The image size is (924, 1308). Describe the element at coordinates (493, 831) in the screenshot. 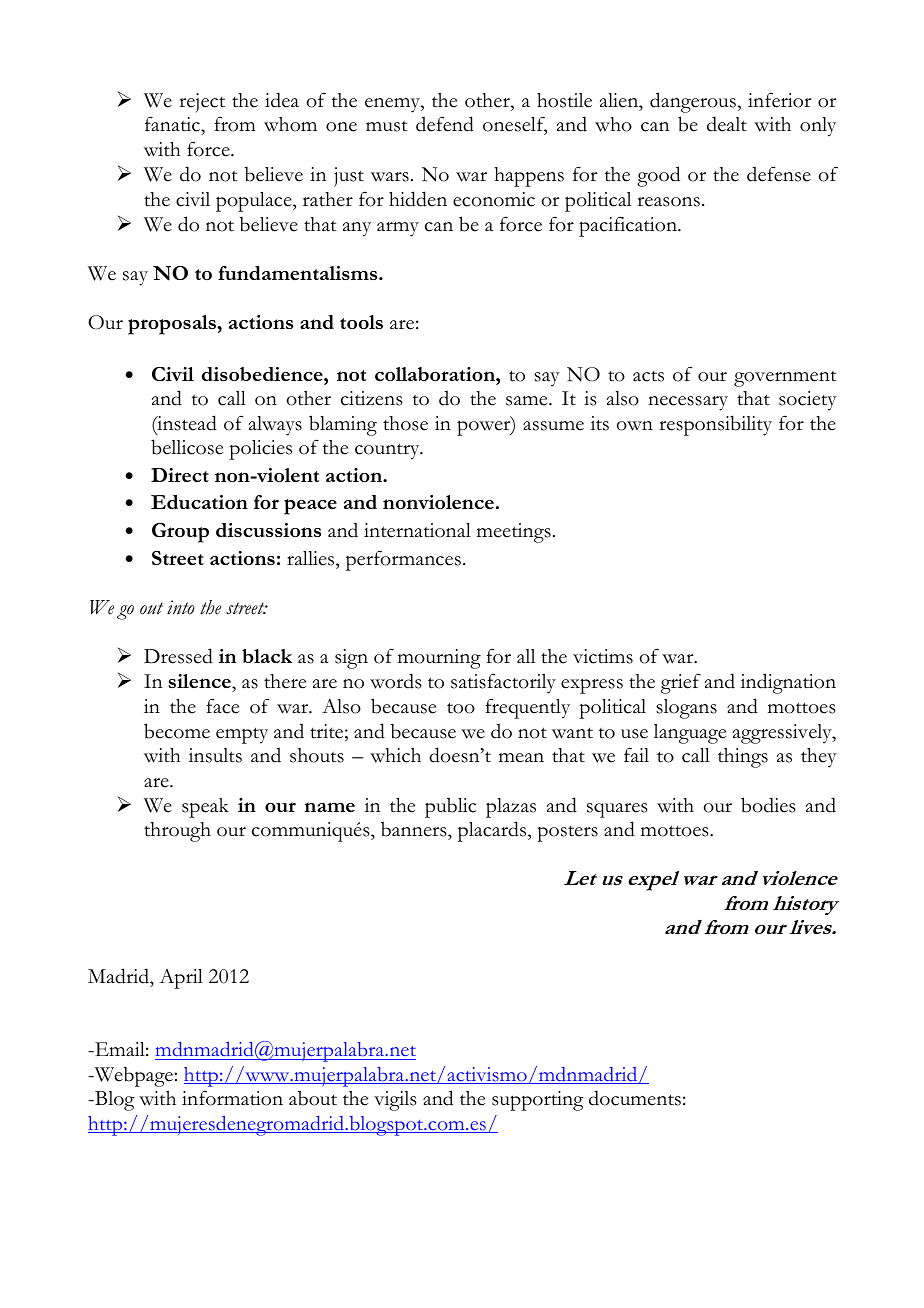

I see `placards` at that location.
